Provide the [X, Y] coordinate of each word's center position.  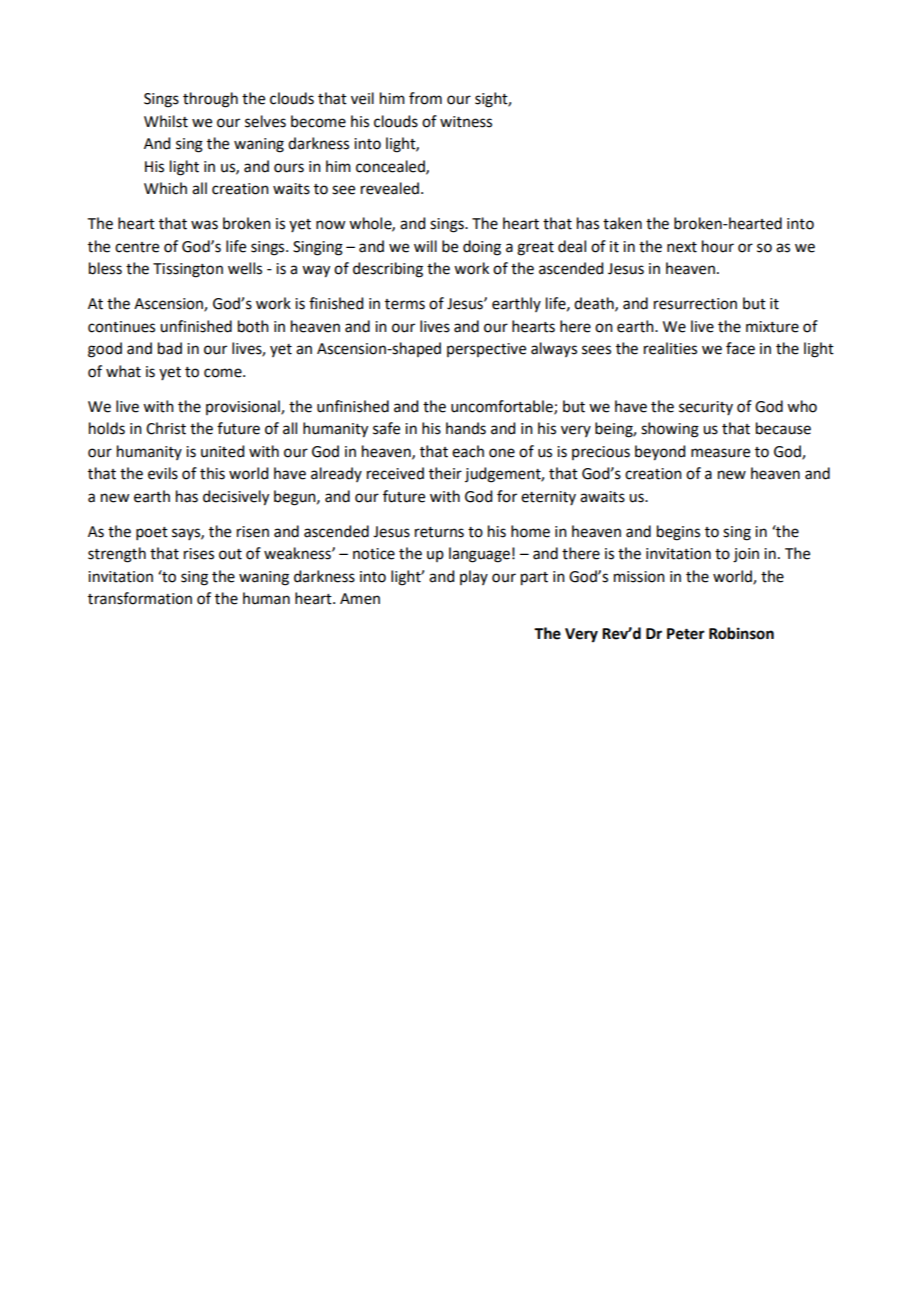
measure [720, 453]
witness [466, 122]
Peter [686, 634]
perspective [486, 350]
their [445, 473]
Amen [360, 599]
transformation [140, 598]
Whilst [166, 121]
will [425, 246]
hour [718, 246]
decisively [236, 498]
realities [670, 348]
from [425, 98]
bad [170, 348]
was [204, 225]
